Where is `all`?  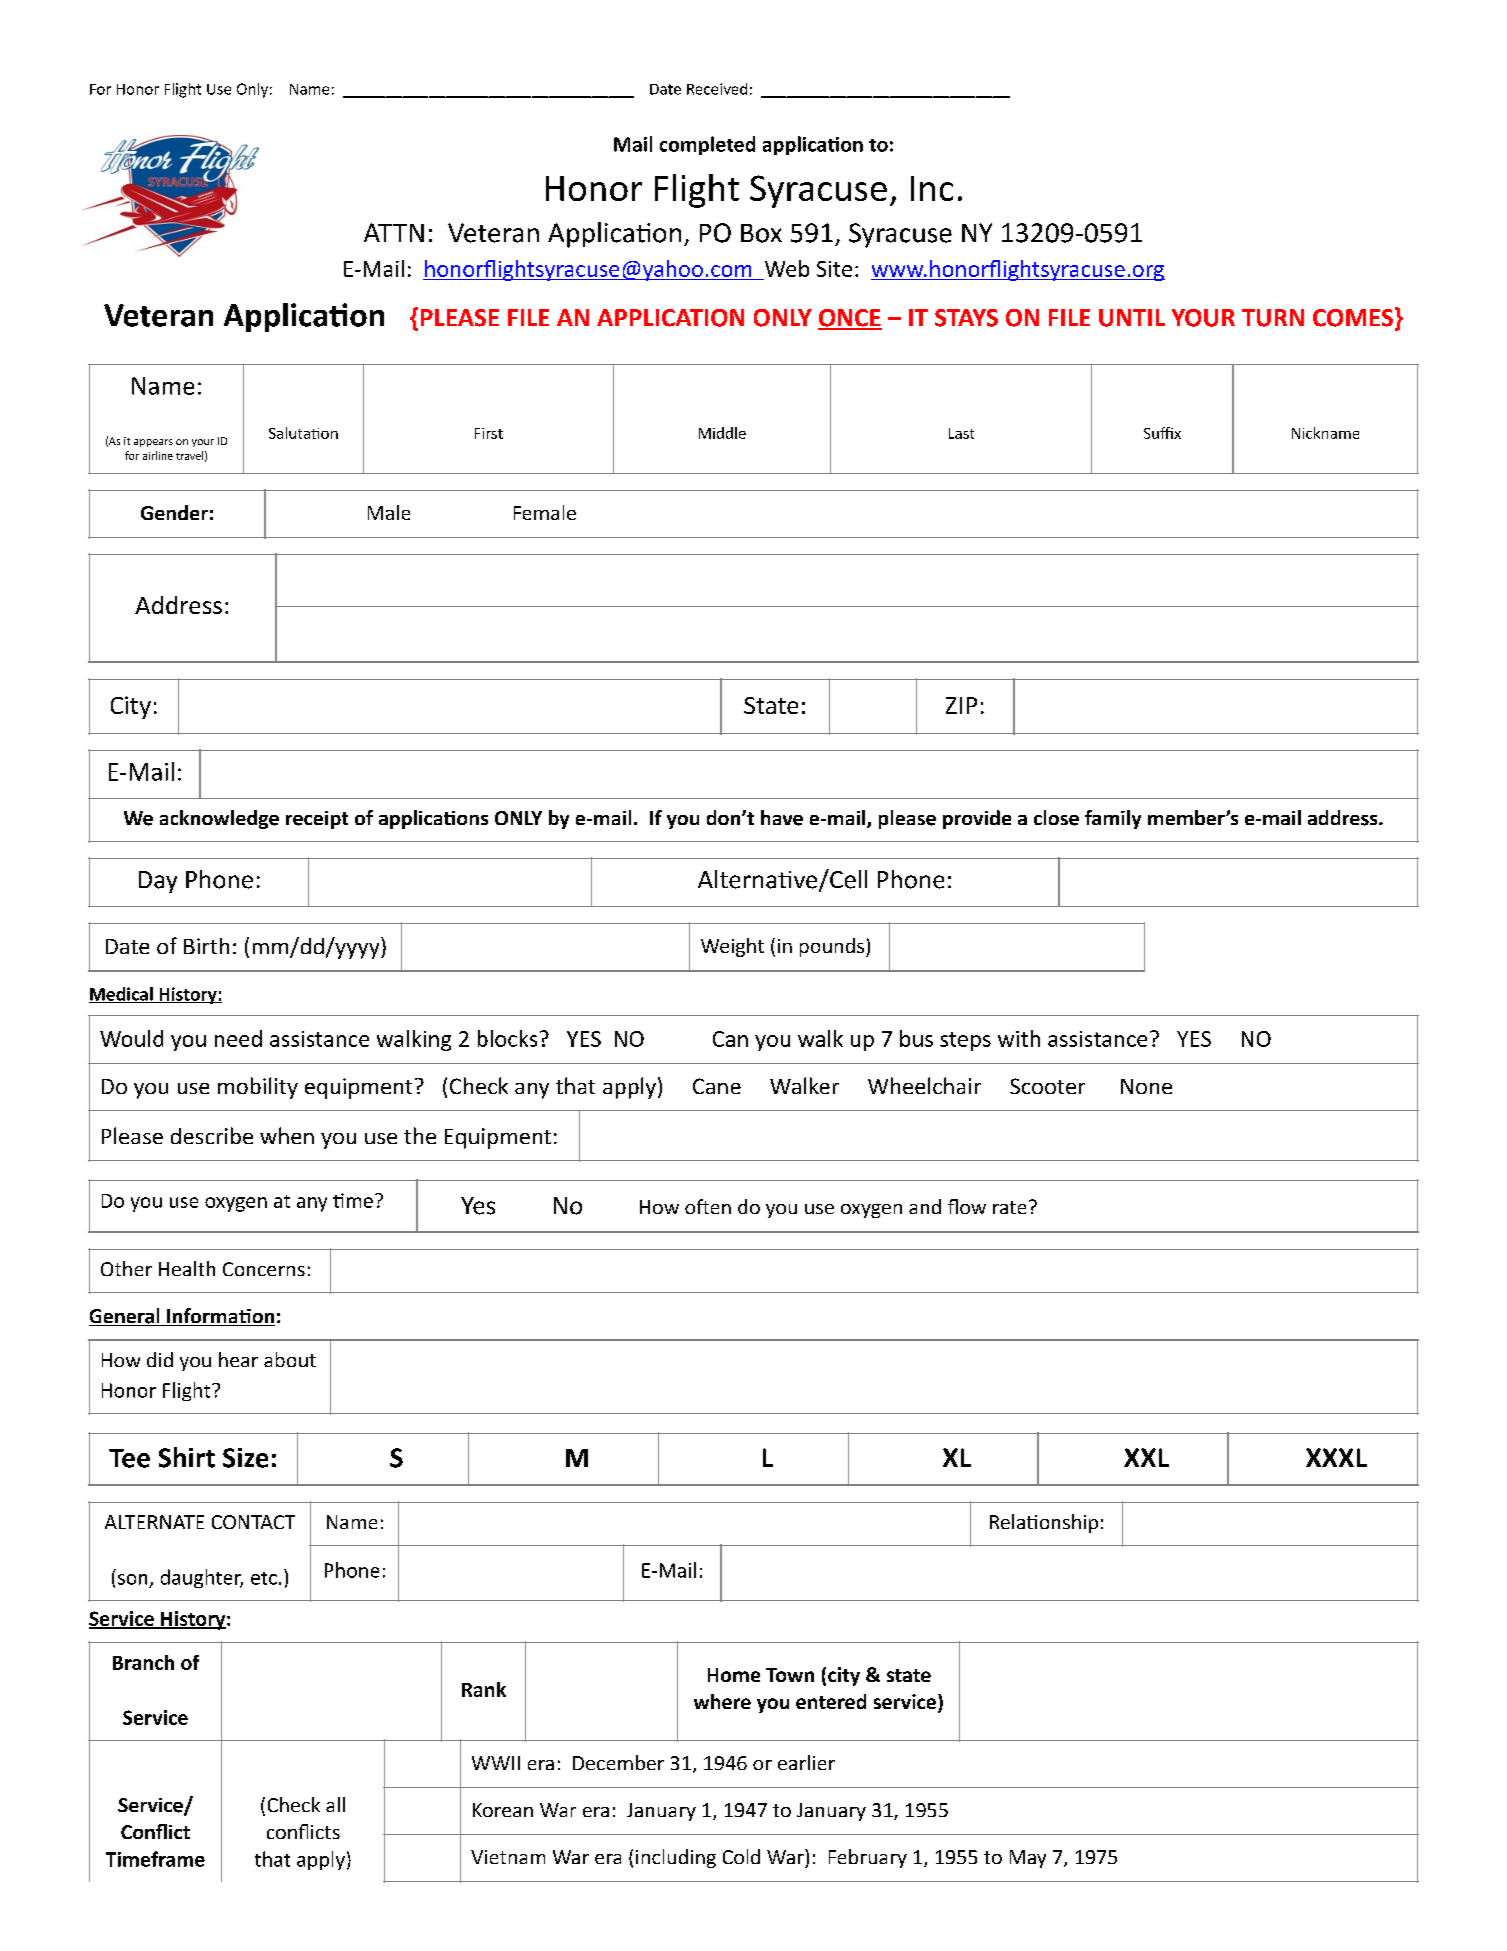 all is located at coordinates (335, 1804).
